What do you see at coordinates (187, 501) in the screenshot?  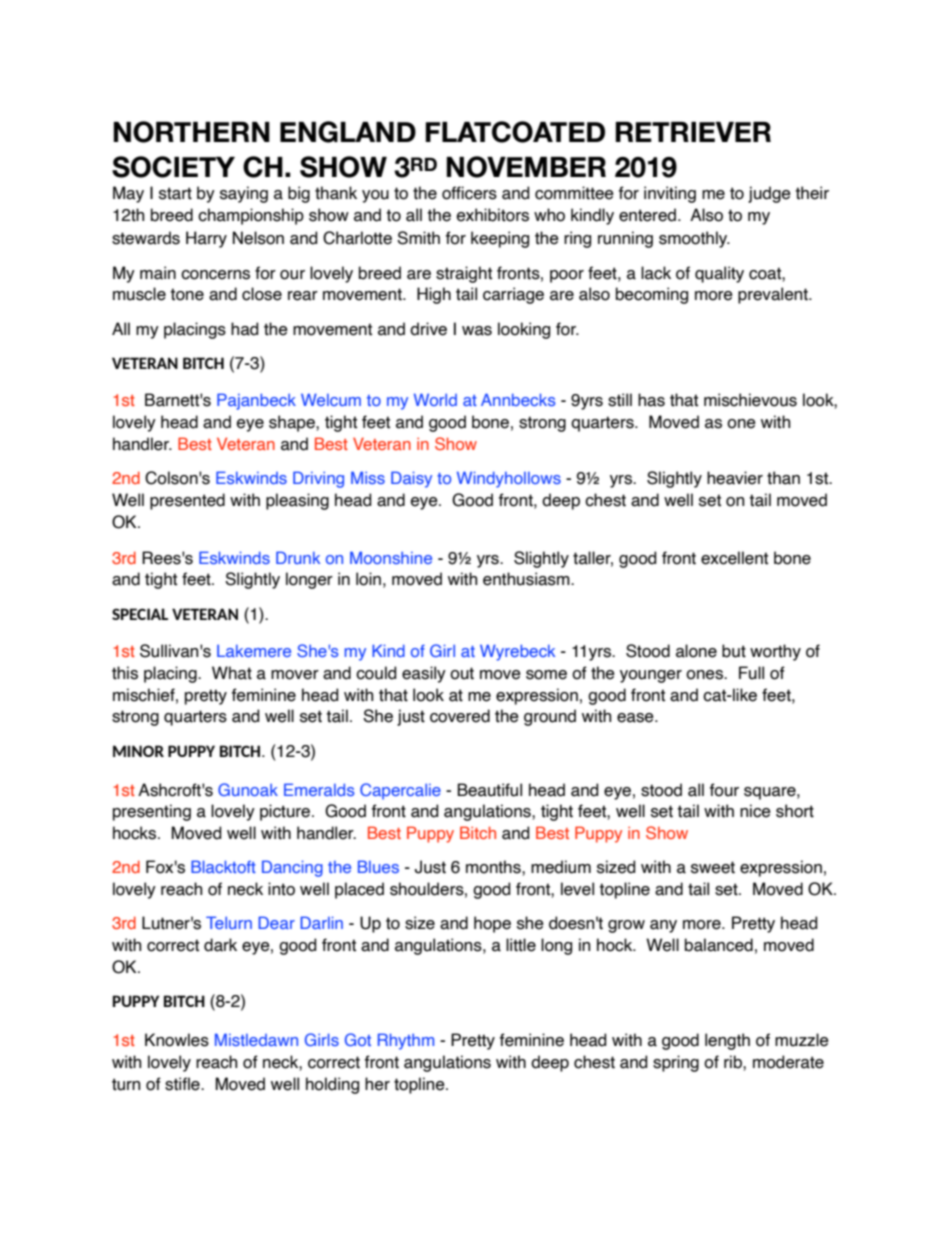 I see `presented` at bounding box center [187, 501].
